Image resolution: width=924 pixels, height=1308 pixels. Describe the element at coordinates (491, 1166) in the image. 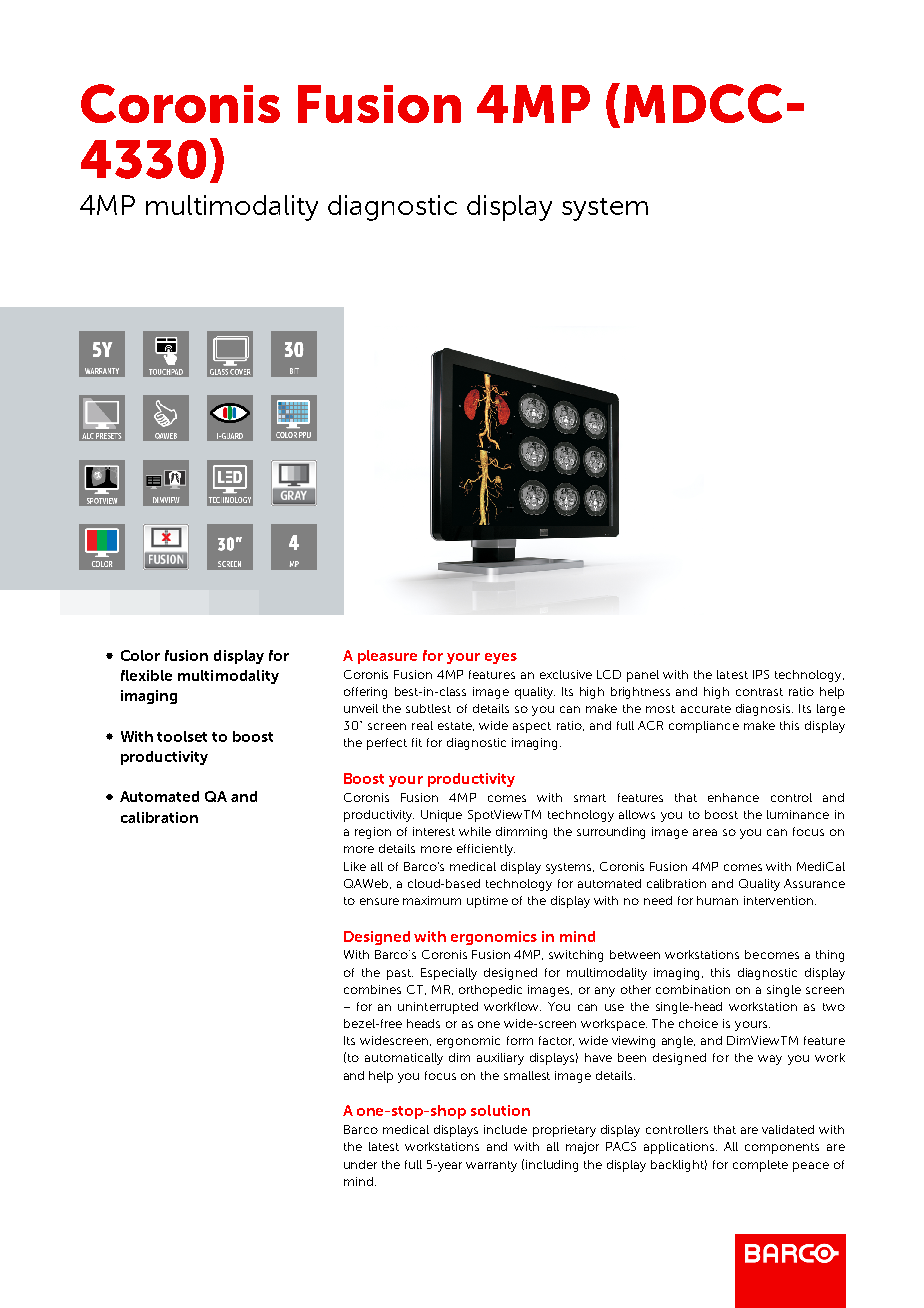

I see `warranty` at that location.
